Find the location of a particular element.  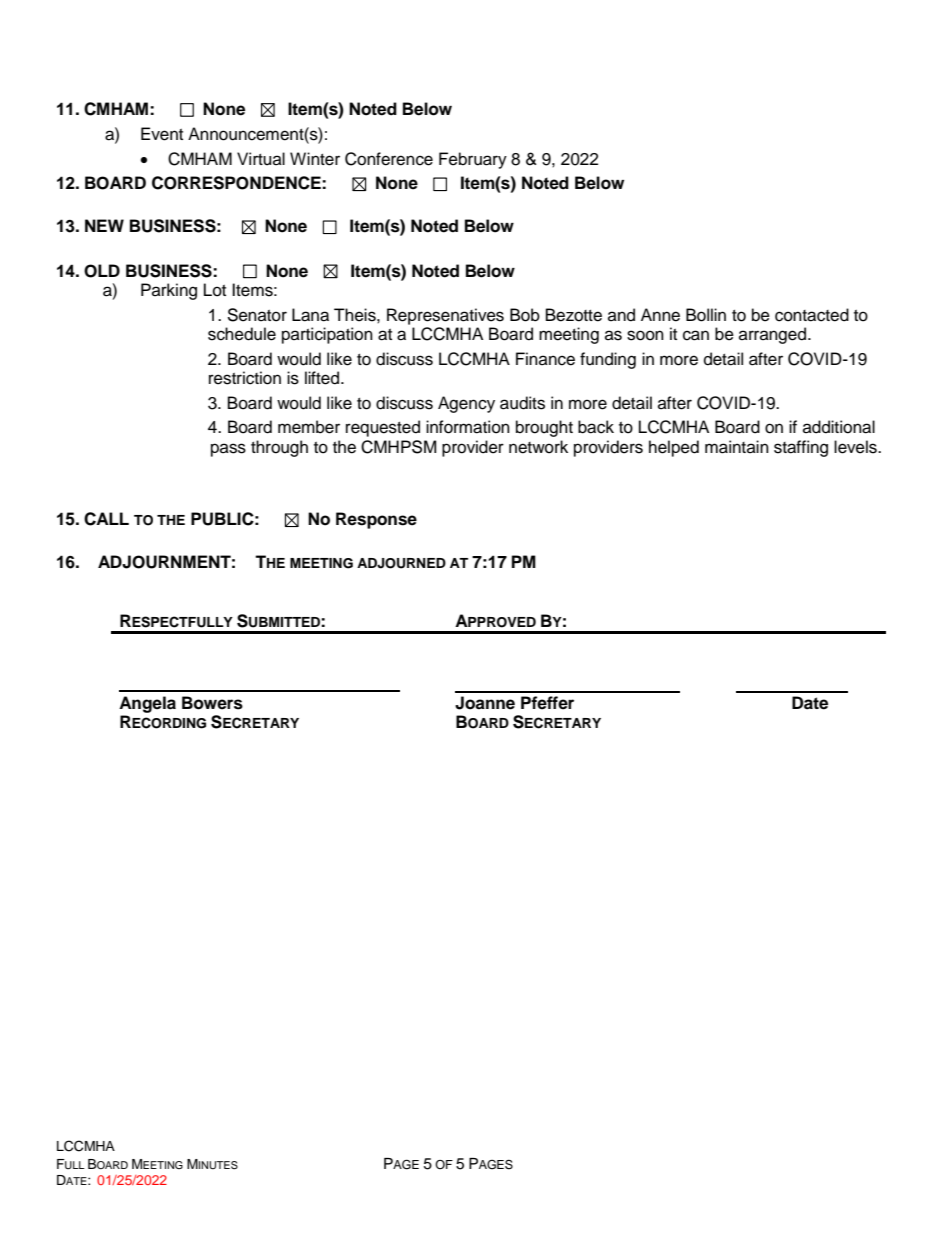

February is located at coordinates (473, 160).
